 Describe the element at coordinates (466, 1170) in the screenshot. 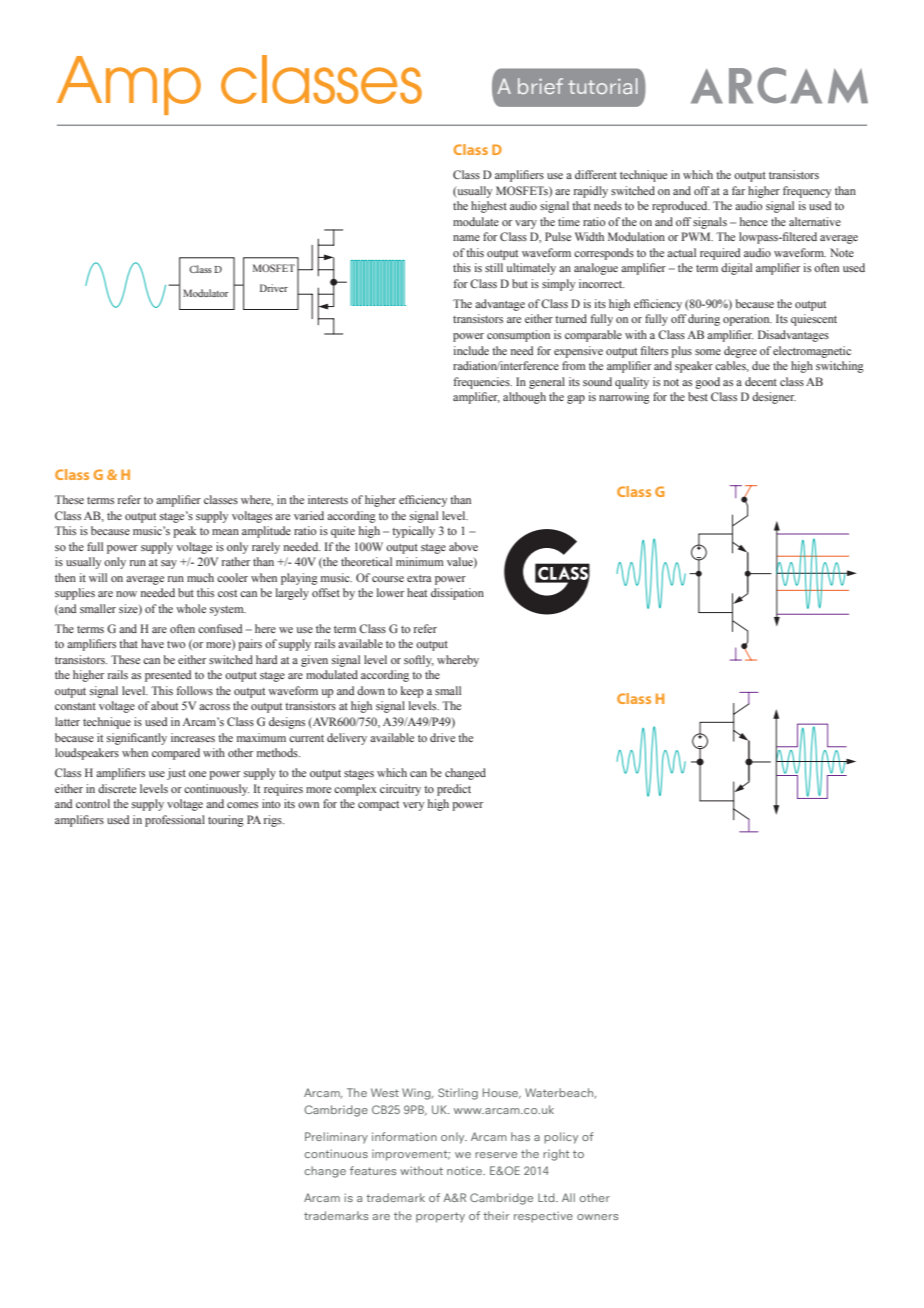

I see `notice` at that location.
